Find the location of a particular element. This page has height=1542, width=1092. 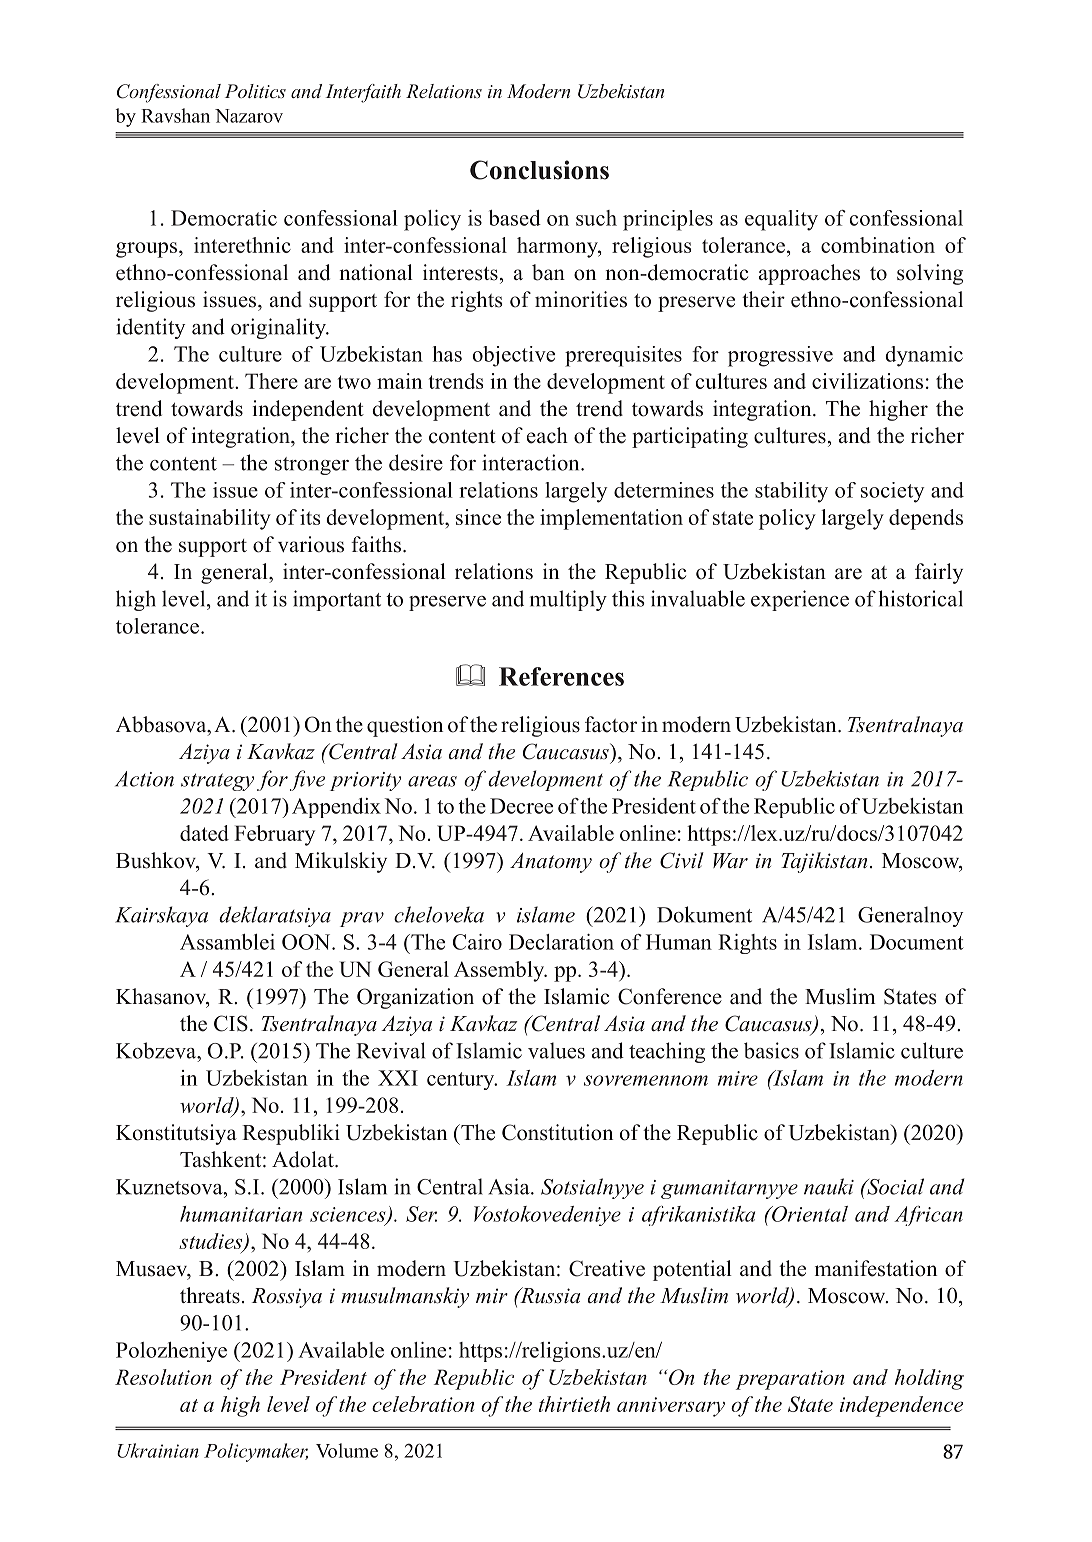

Tajikistan is located at coordinates (824, 862).
